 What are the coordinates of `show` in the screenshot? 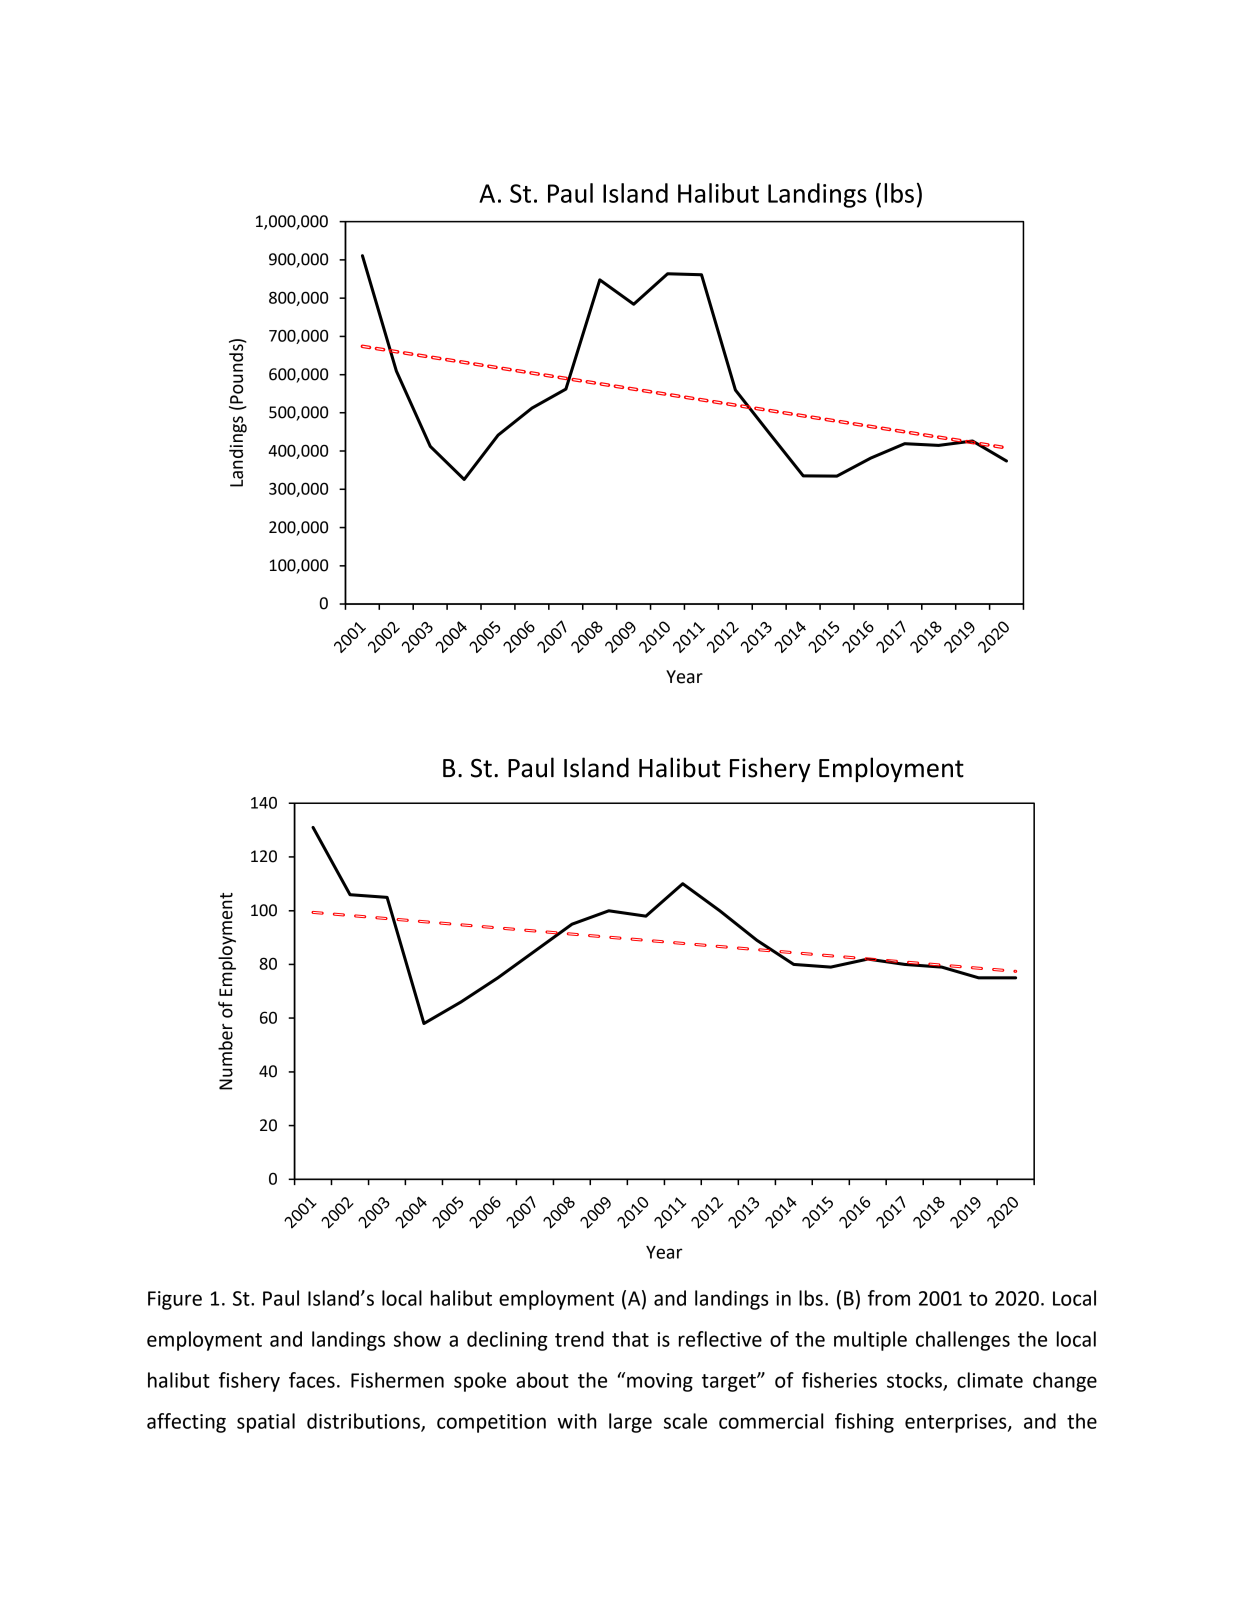 It's located at (417, 1339).
